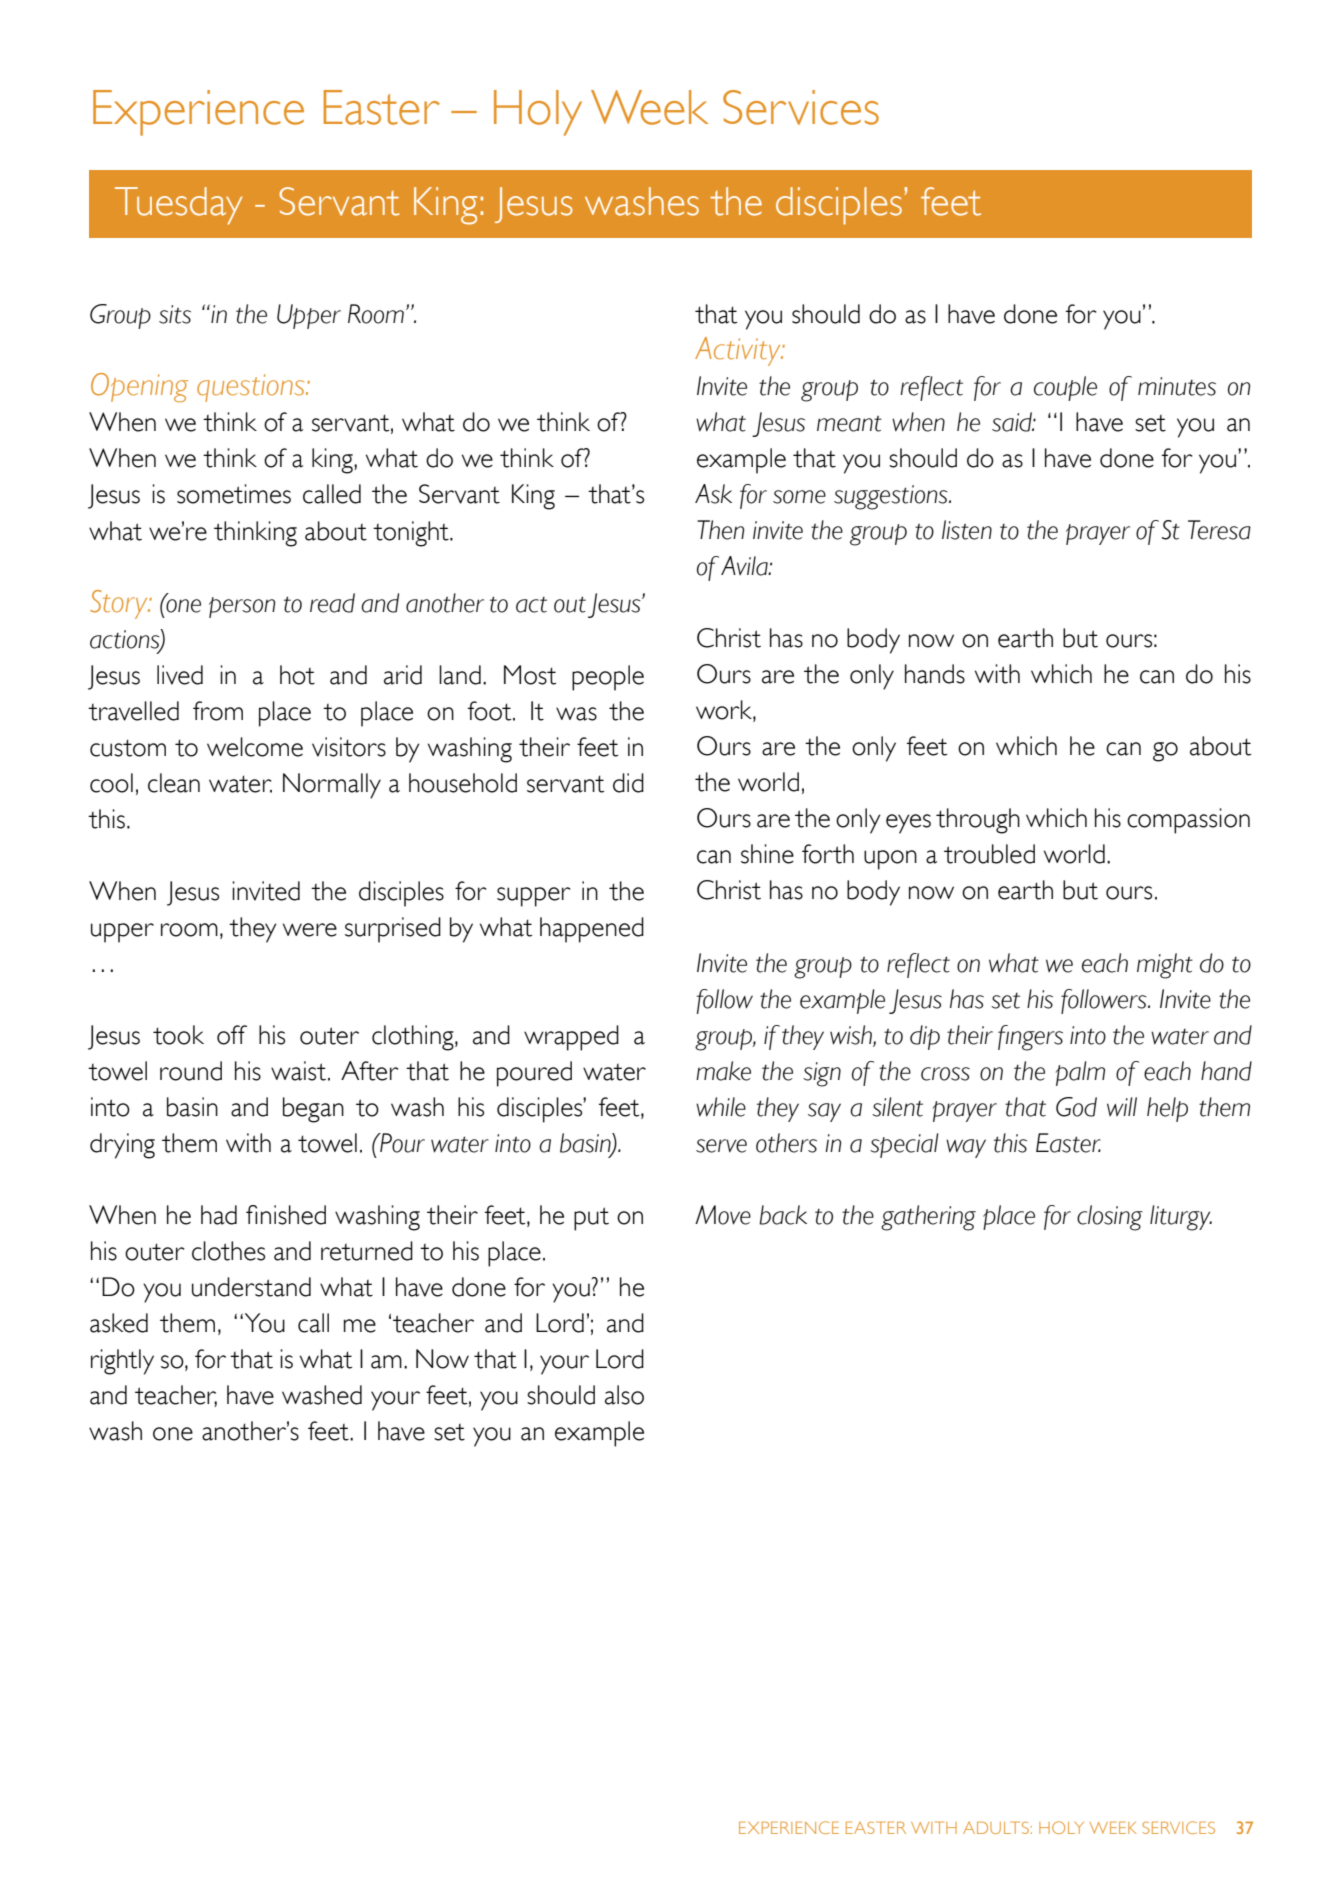  Describe the element at coordinates (242, 607) in the document. I see `person` at that location.
